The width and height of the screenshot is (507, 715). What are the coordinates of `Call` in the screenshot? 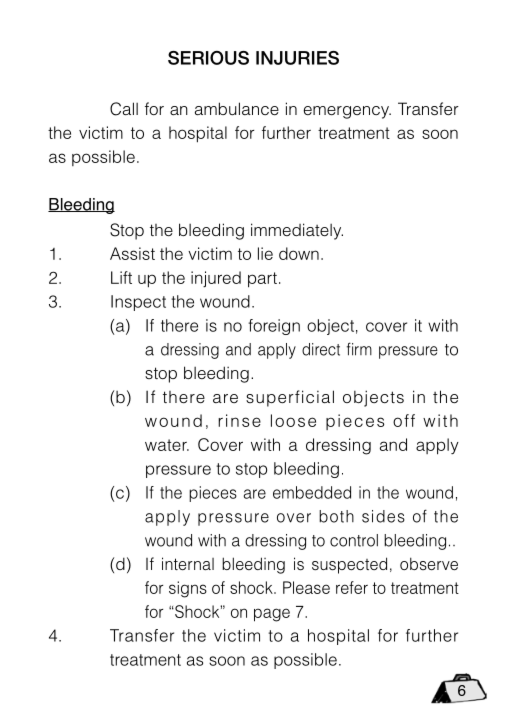 It's located at (124, 109).
